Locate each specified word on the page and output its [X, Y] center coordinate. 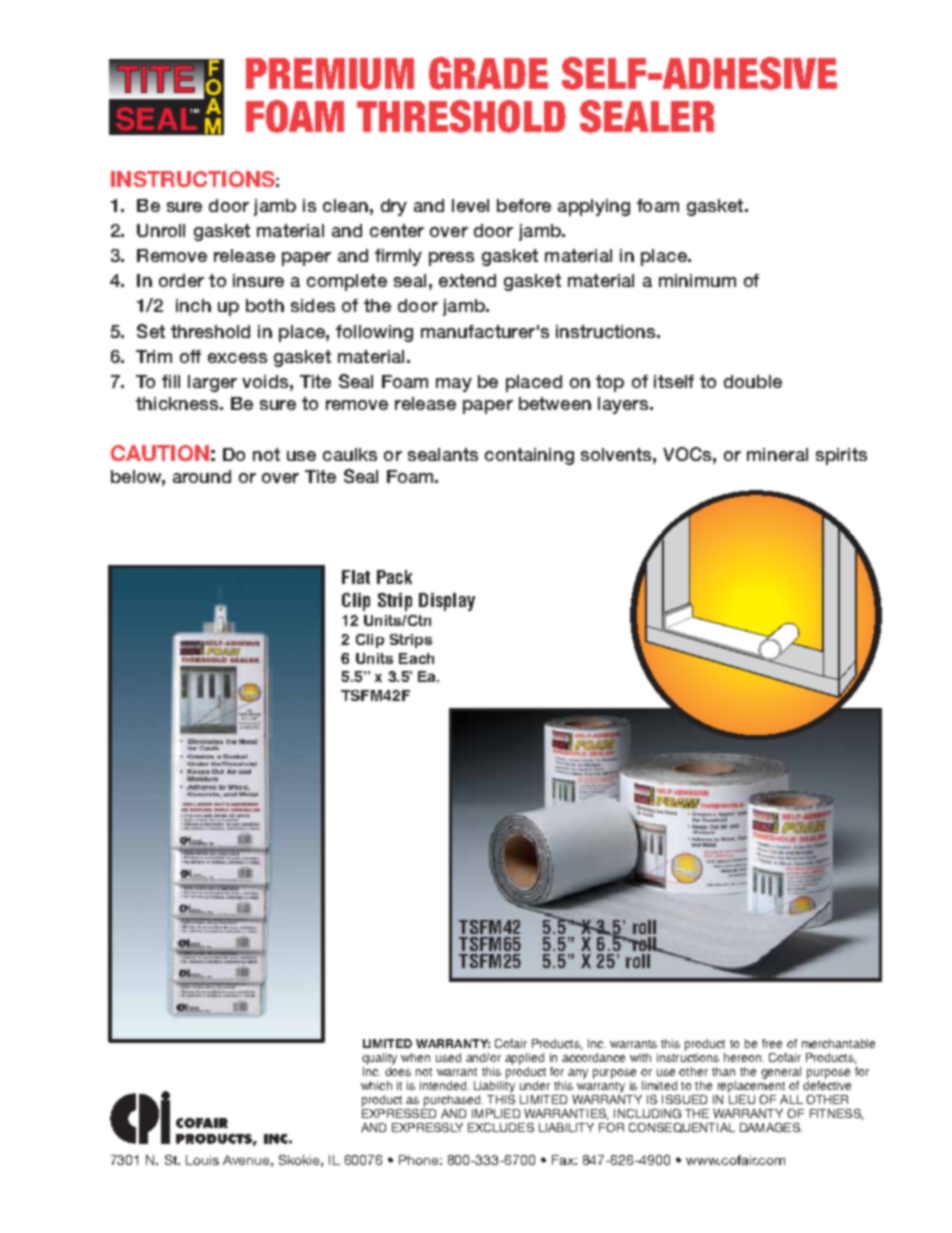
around [202, 476]
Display [447, 602]
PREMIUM [330, 74]
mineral [777, 454]
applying [594, 207]
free [772, 1043]
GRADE [488, 73]
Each [416, 658]
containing [529, 456]
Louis [202, 1160]
